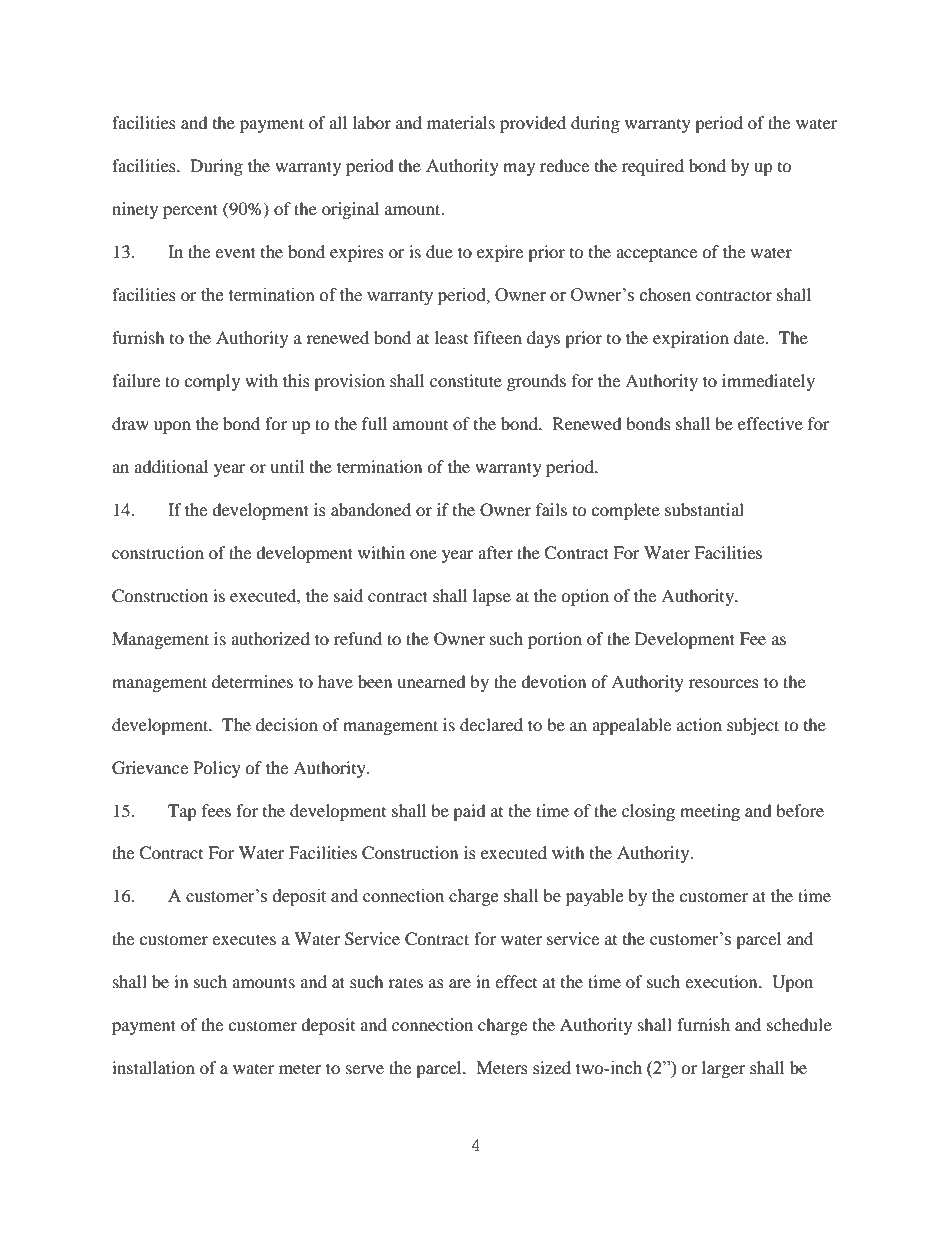 Image resolution: width=952 pixels, height=1233 pixels. What do you see at coordinates (704, 509) in the screenshot?
I see `substantial` at bounding box center [704, 509].
